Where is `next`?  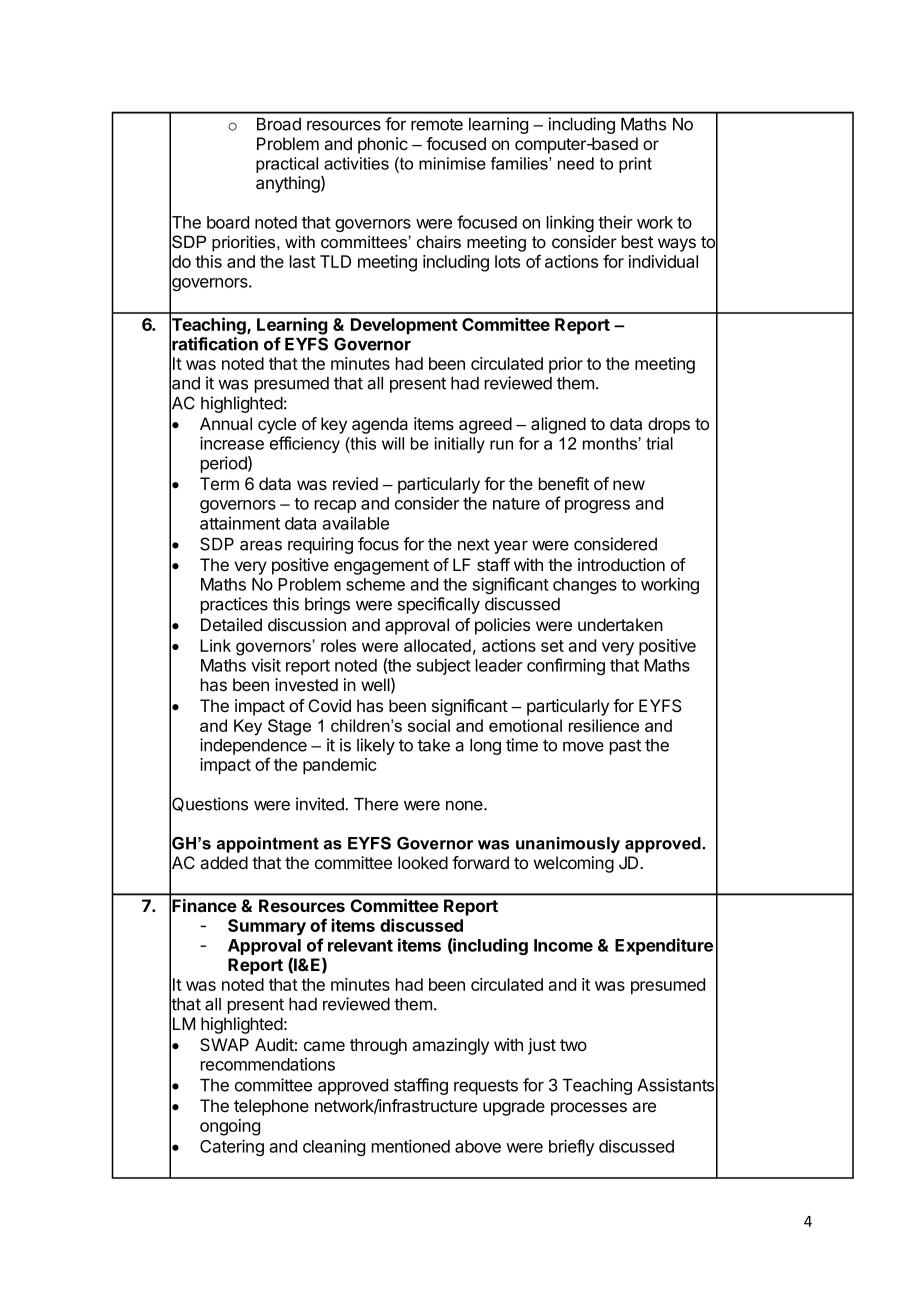 next is located at coordinates (474, 544).
